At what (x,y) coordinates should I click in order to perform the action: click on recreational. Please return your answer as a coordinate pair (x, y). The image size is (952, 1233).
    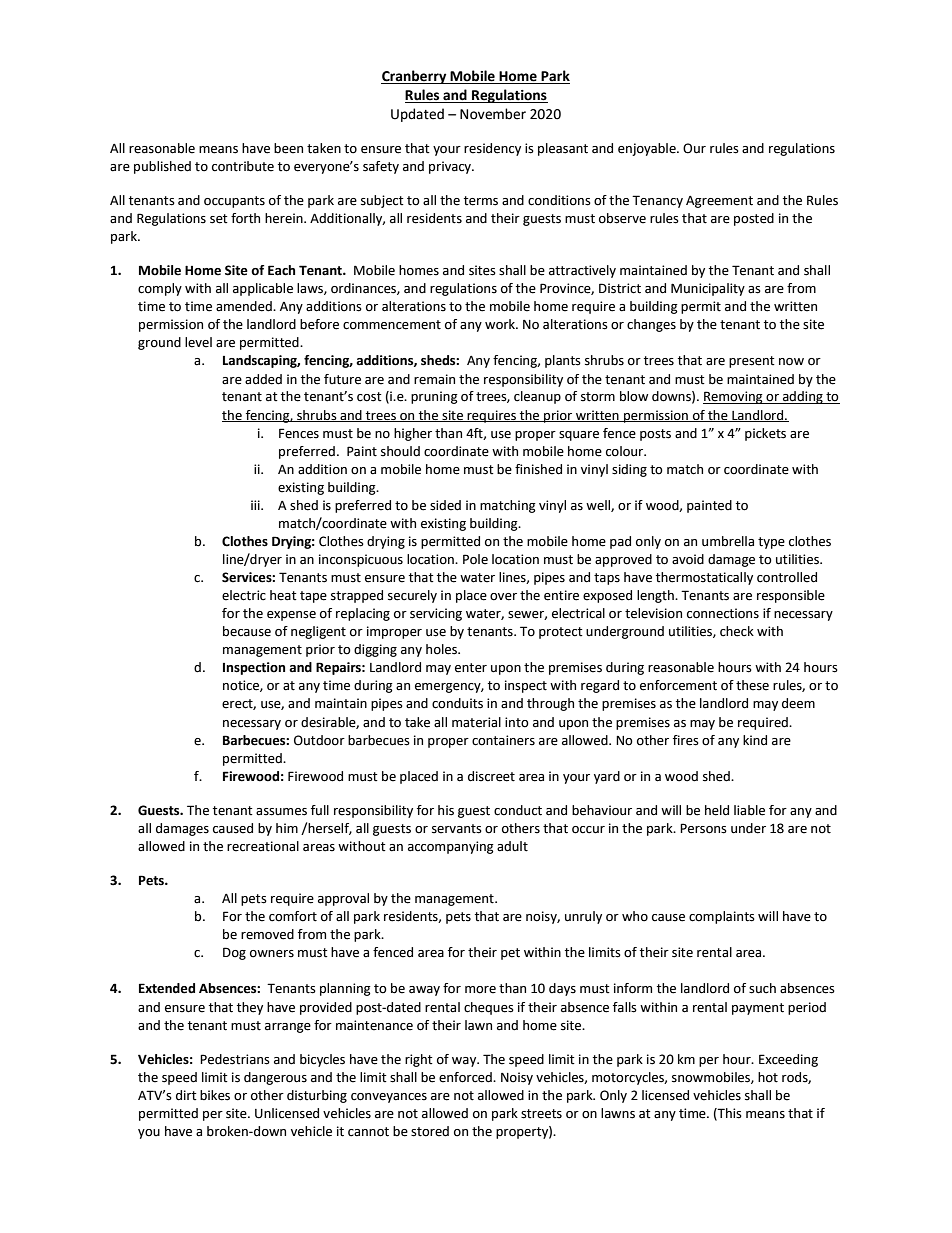
    Looking at the image, I should click on (263, 846).
